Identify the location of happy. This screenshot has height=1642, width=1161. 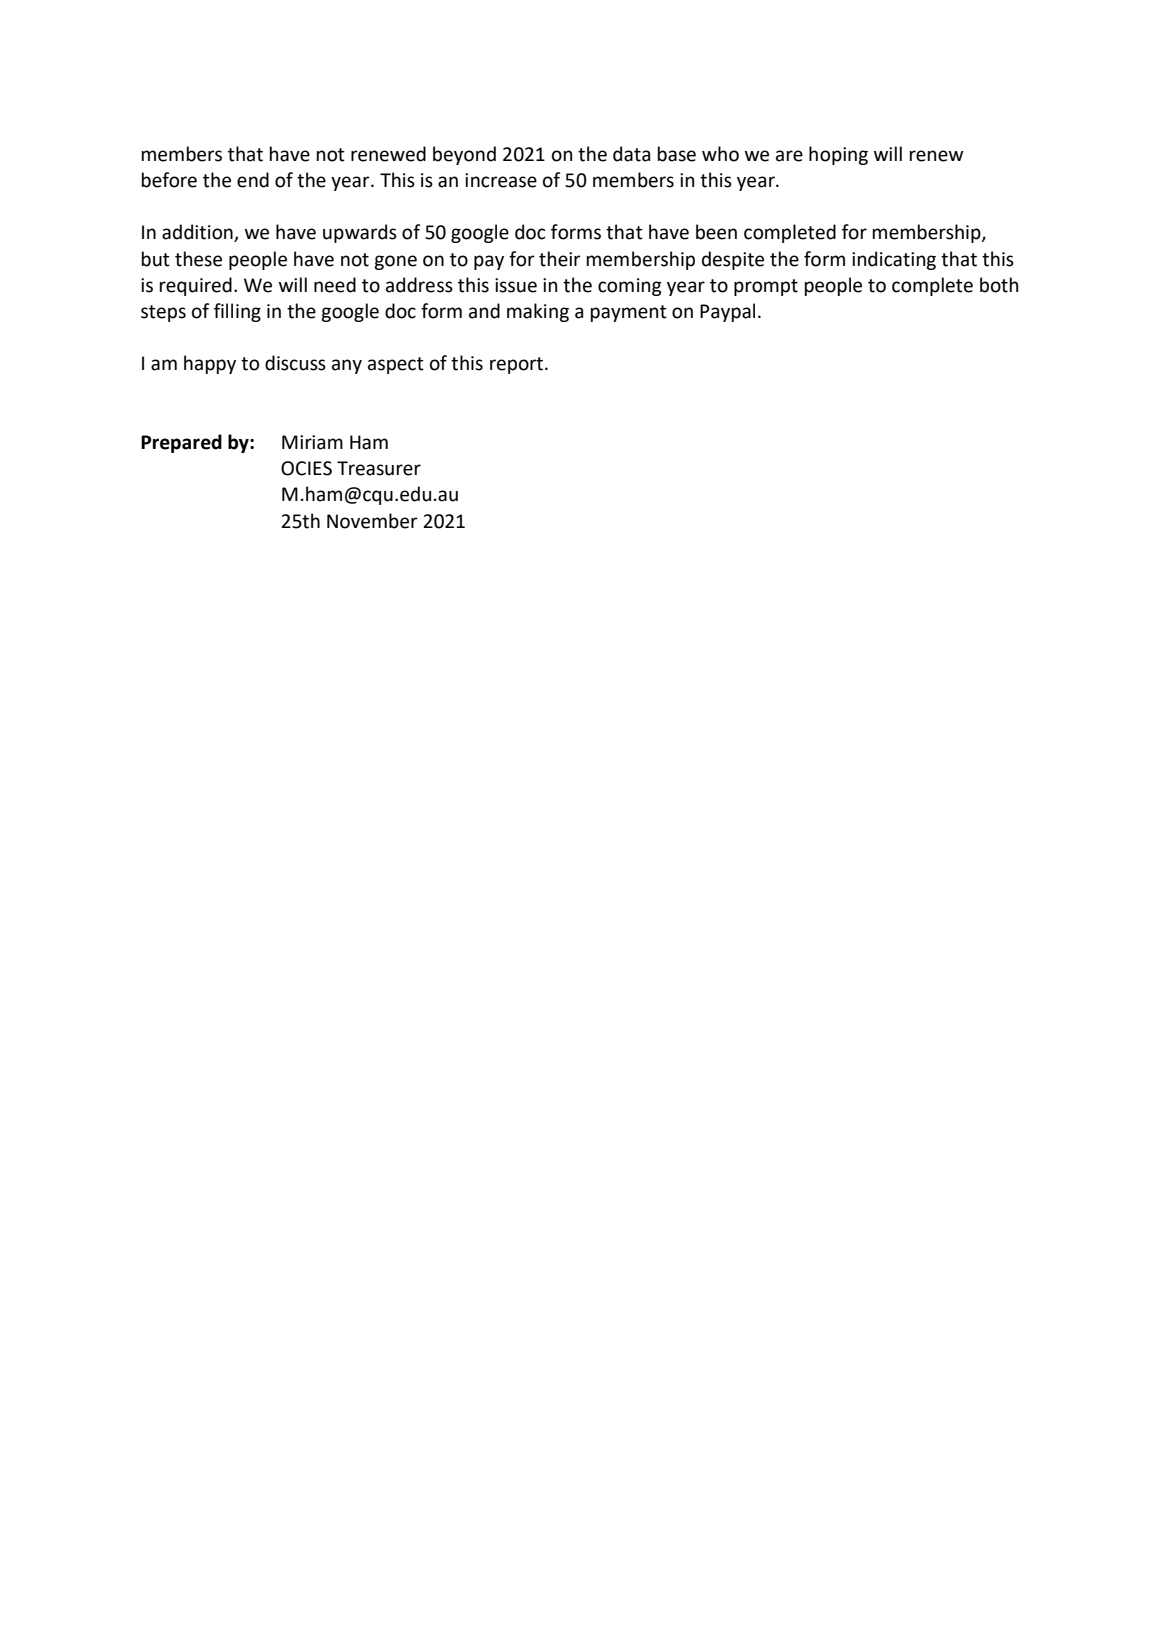
(210, 364).
